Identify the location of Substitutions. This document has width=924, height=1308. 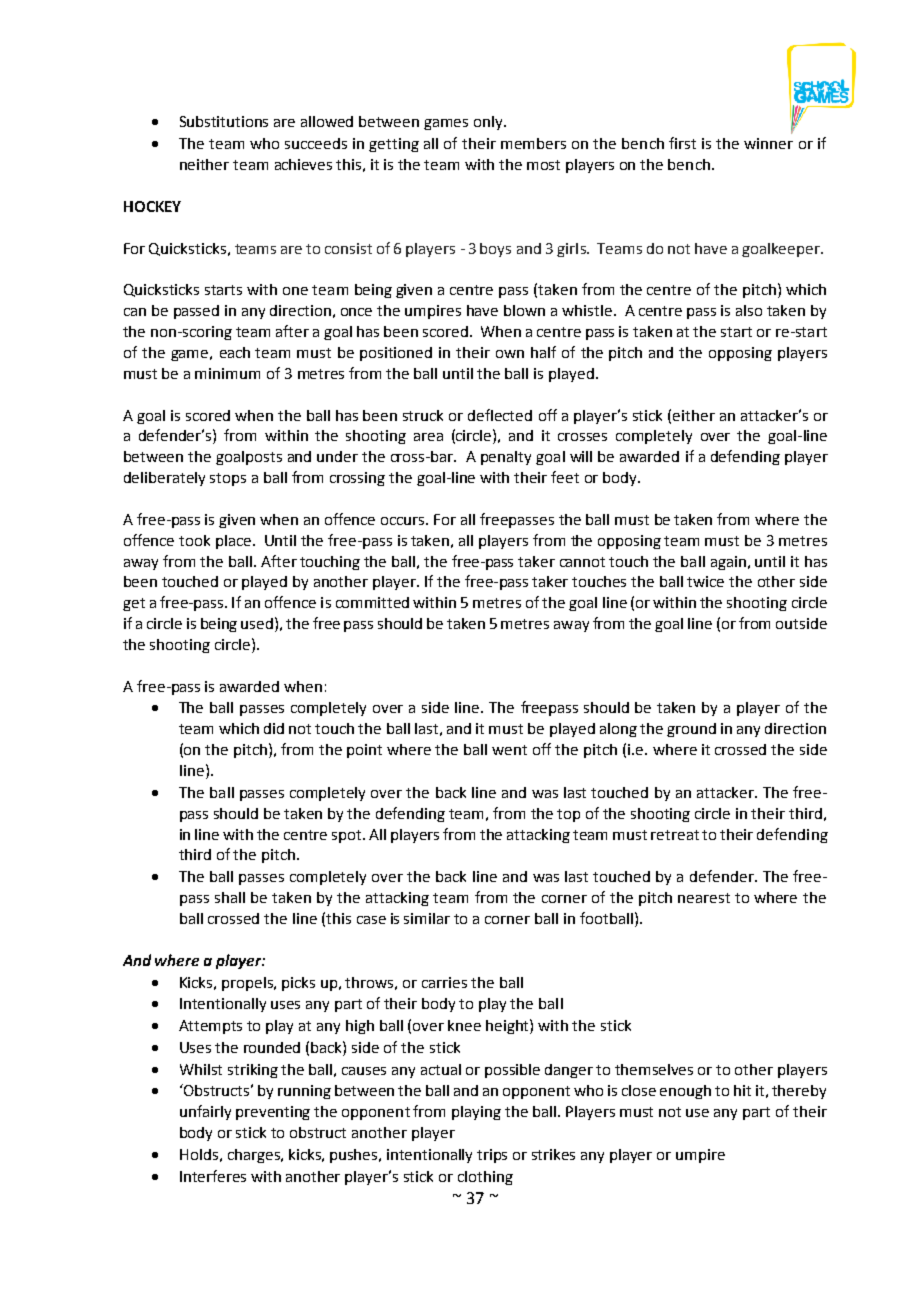
(224, 121).
